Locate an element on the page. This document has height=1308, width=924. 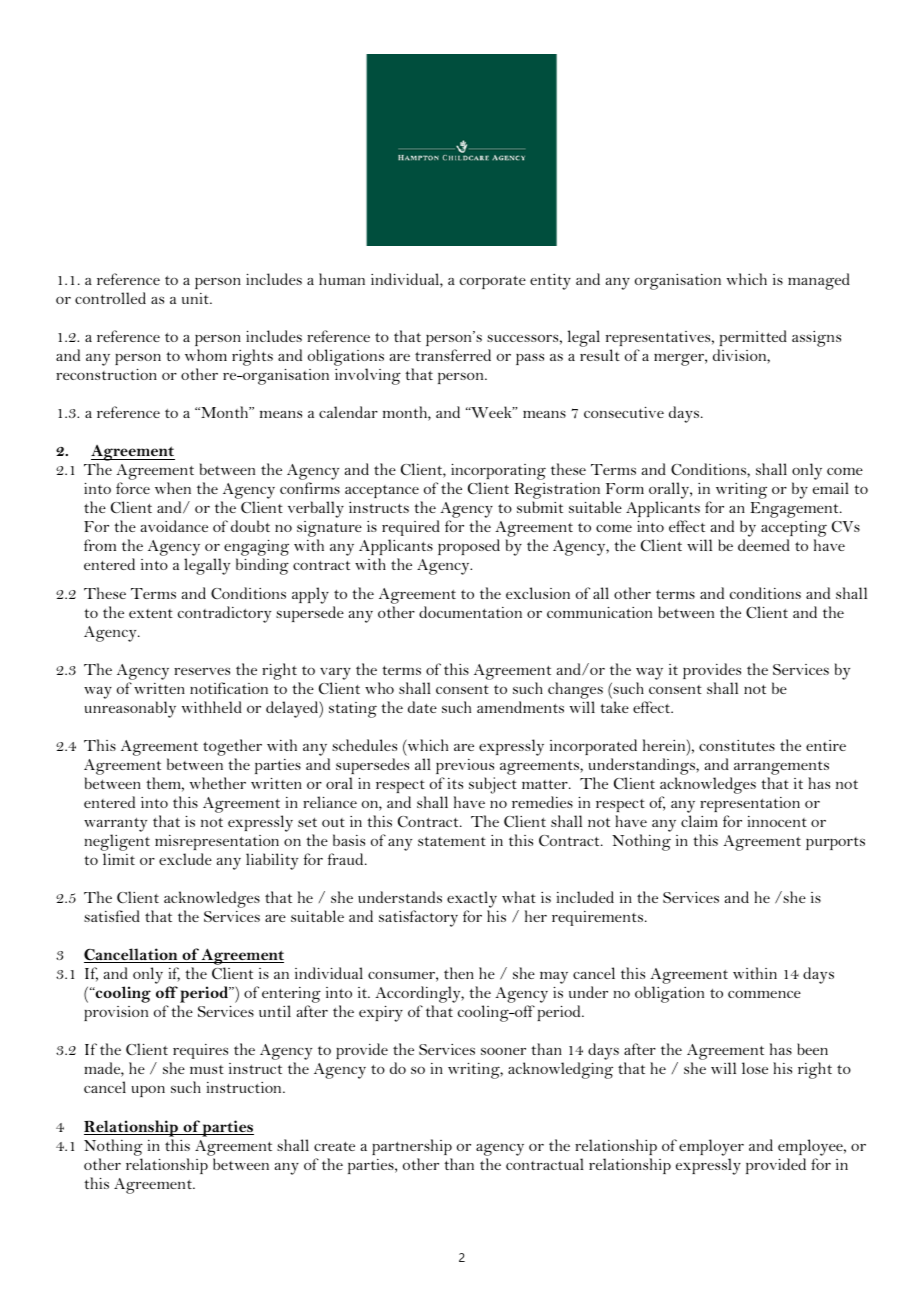
constitutes is located at coordinates (737, 745).
